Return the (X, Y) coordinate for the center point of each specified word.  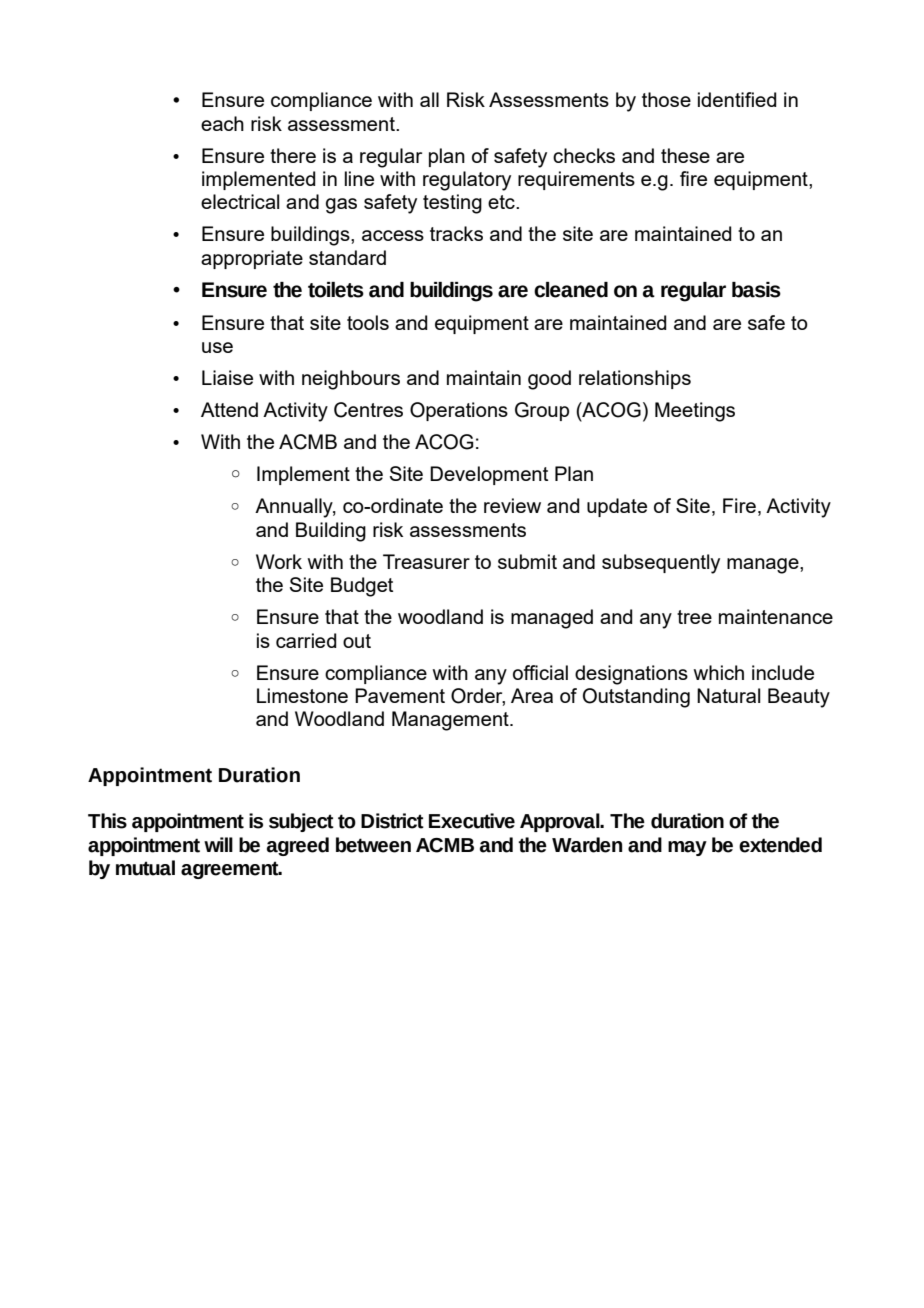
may (687, 848)
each (222, 123)
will (218, 844)
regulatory (467, 181)
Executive (472, 821)
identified (737, 99)
